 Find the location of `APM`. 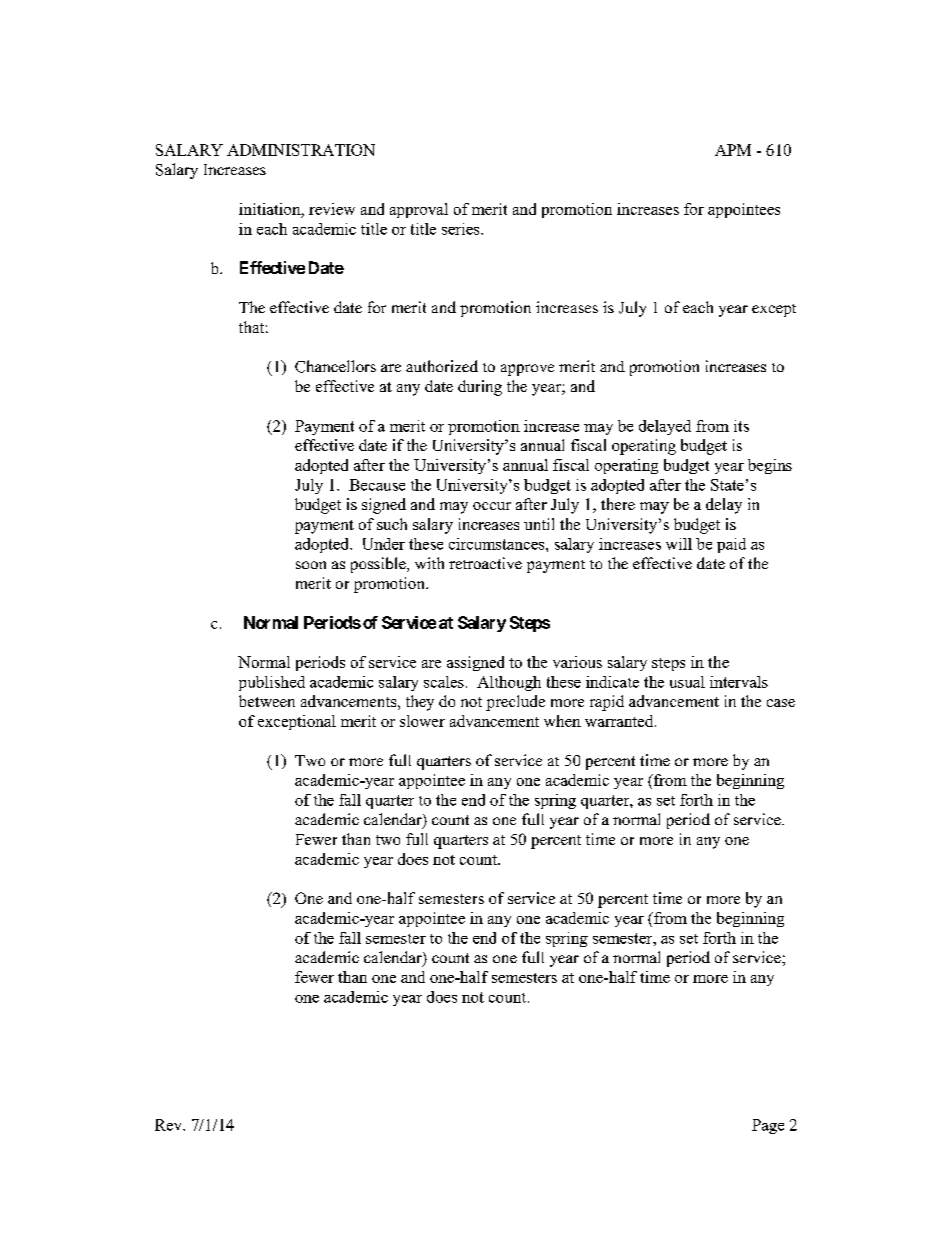

APM is located at coordinates (733, 150).
